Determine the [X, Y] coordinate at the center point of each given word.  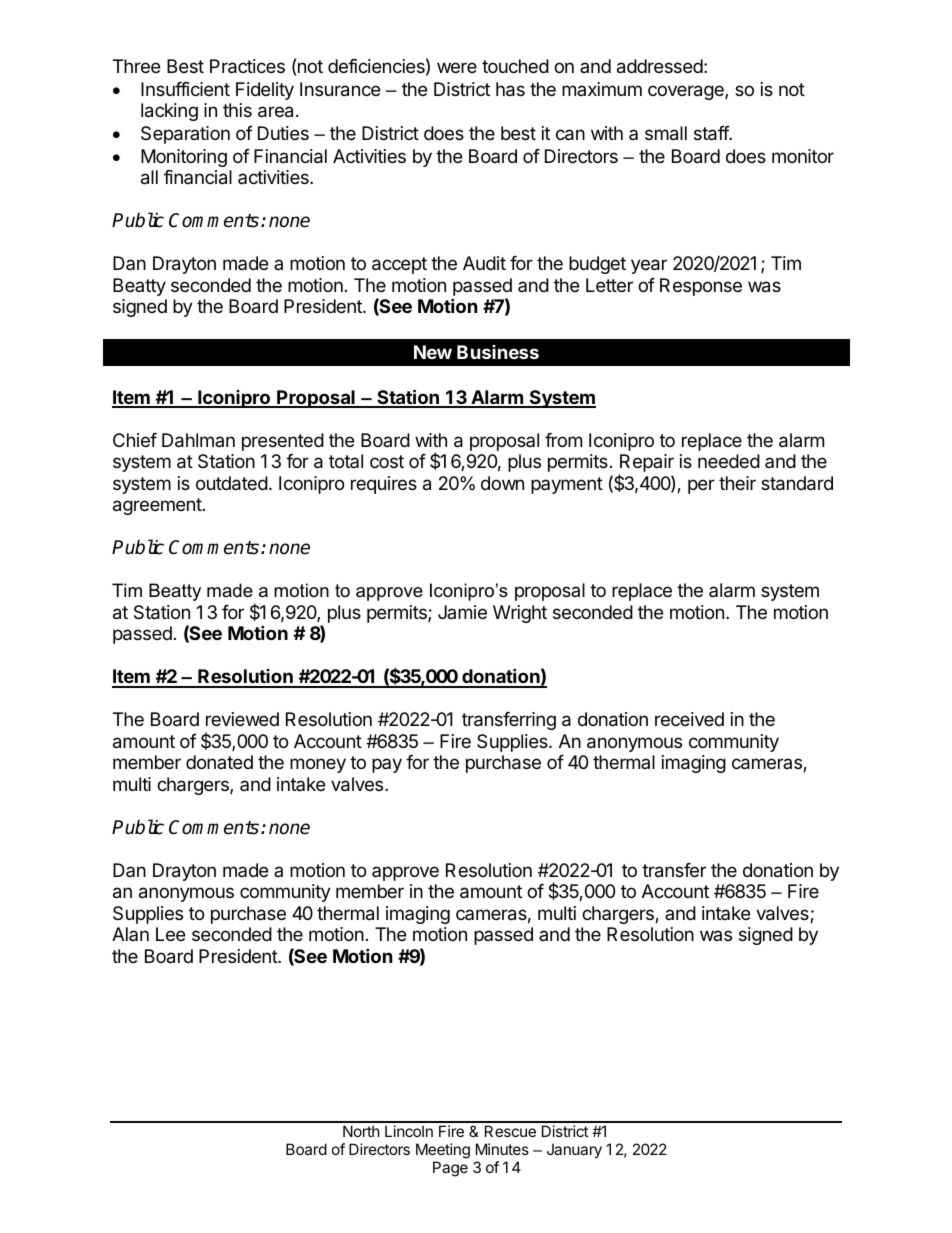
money [318, 765]
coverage [687, 92]
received [689, 719]
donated [219, 762]
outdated [232, 483]
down [502, 483]
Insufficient [185, 89]
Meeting [443, 1152]
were [457, 67]
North [361, 1131]
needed [729, 461]
